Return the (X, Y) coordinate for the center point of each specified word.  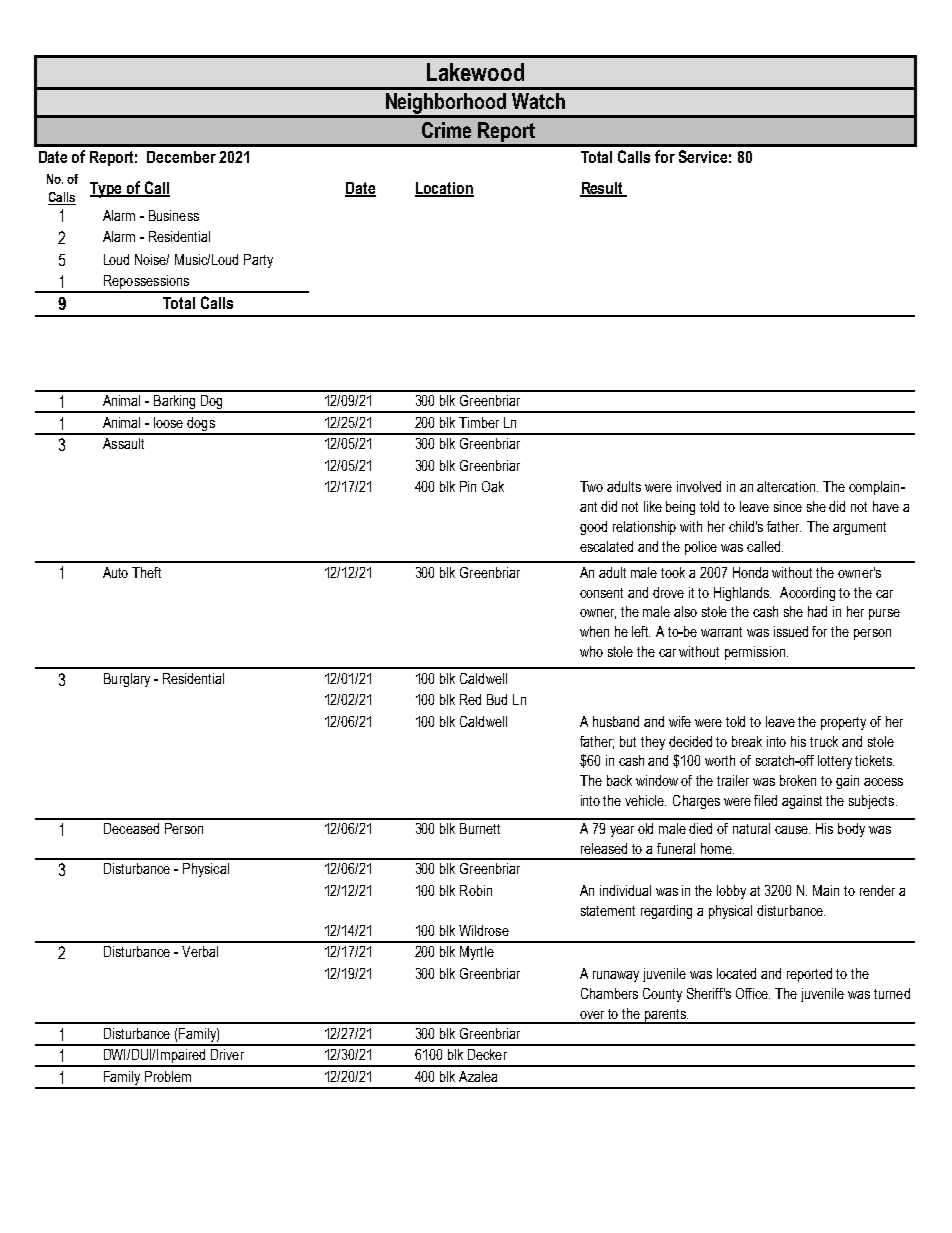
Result (603, 189)
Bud (497, 699)
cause (792, 830)
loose (168, 422)
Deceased (131, 828)
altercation (787, 486)
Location (444, 189)
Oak (493, 486)
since (788, 506)
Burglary (127, 680)
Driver (227, 1054)
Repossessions (146, 283)
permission (755, 653)
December (181, 157)
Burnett (480, 828)
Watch (538, 101)
